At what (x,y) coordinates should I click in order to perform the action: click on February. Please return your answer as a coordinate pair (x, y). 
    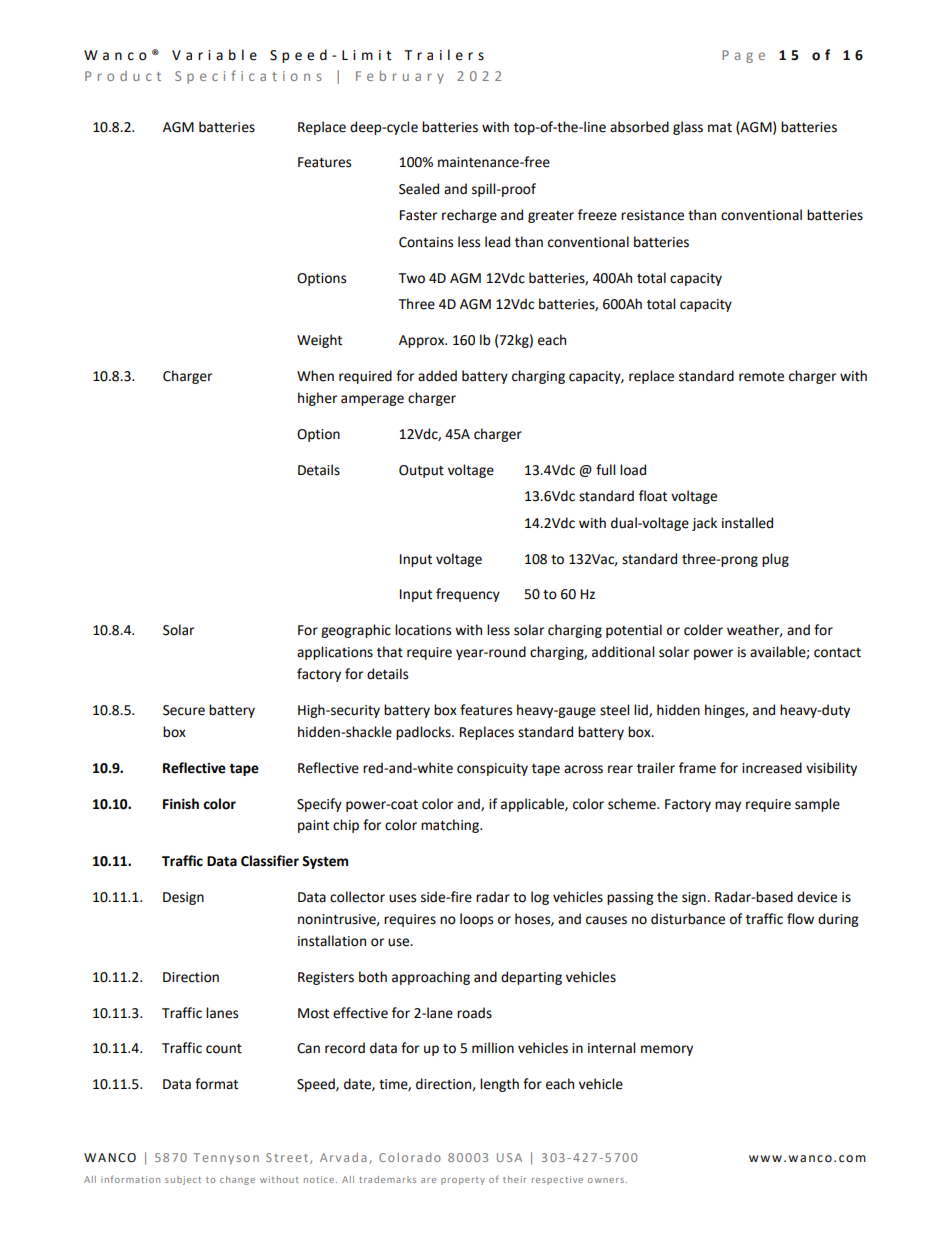
    Looking at the image, I should click on (400, 77).
